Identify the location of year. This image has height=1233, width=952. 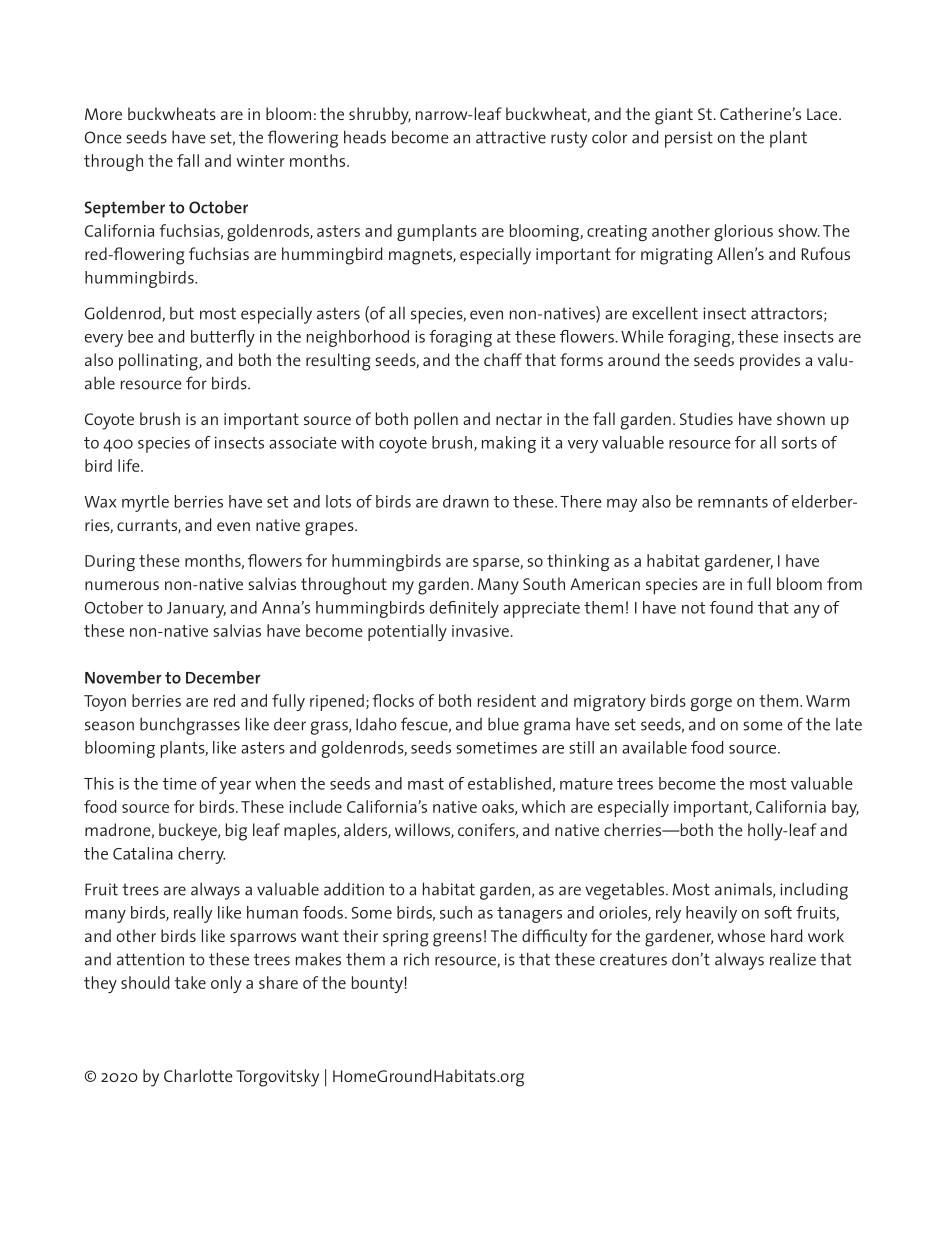
(235, 787).
